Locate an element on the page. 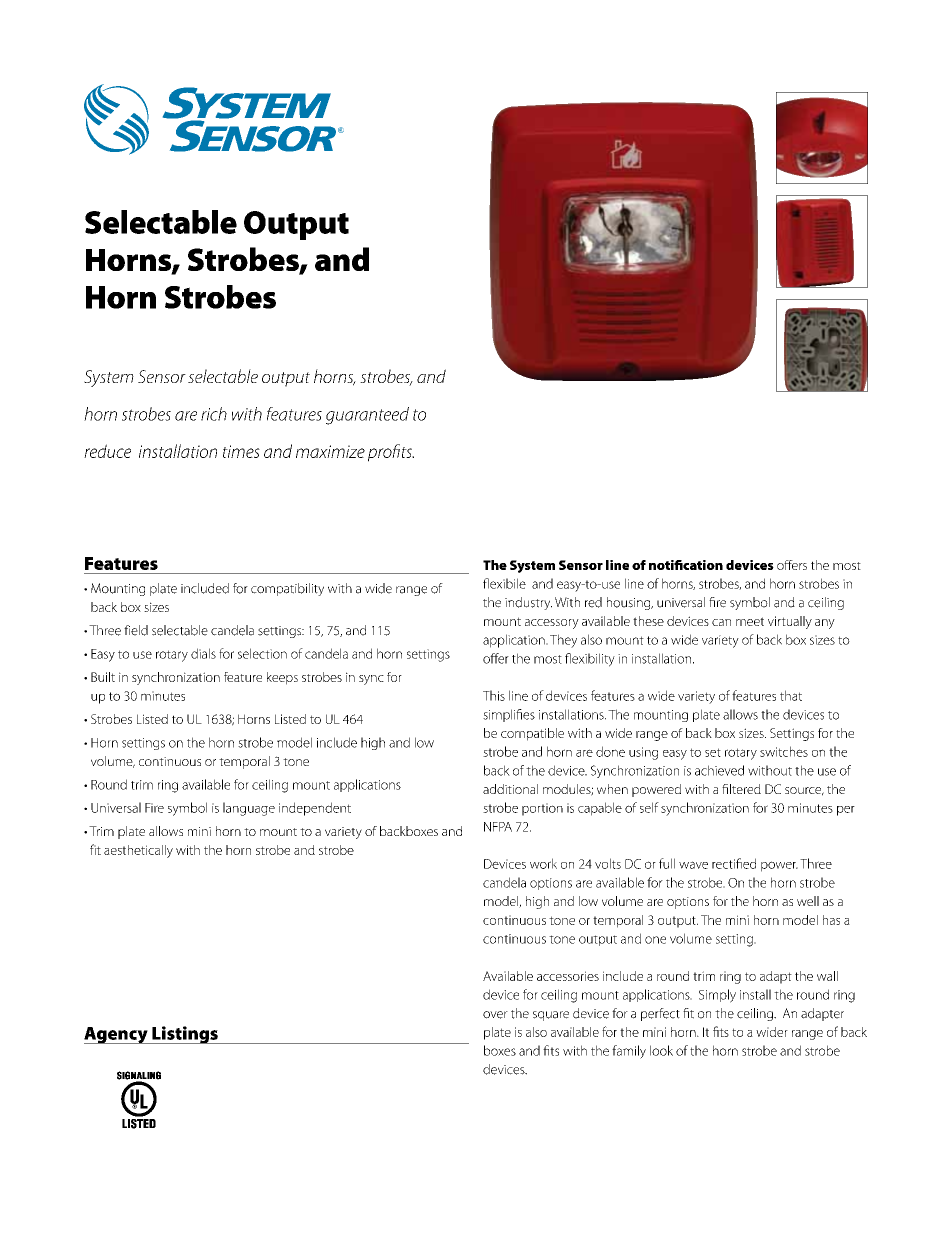  guaranteed is located at coordinates (367, 416).
